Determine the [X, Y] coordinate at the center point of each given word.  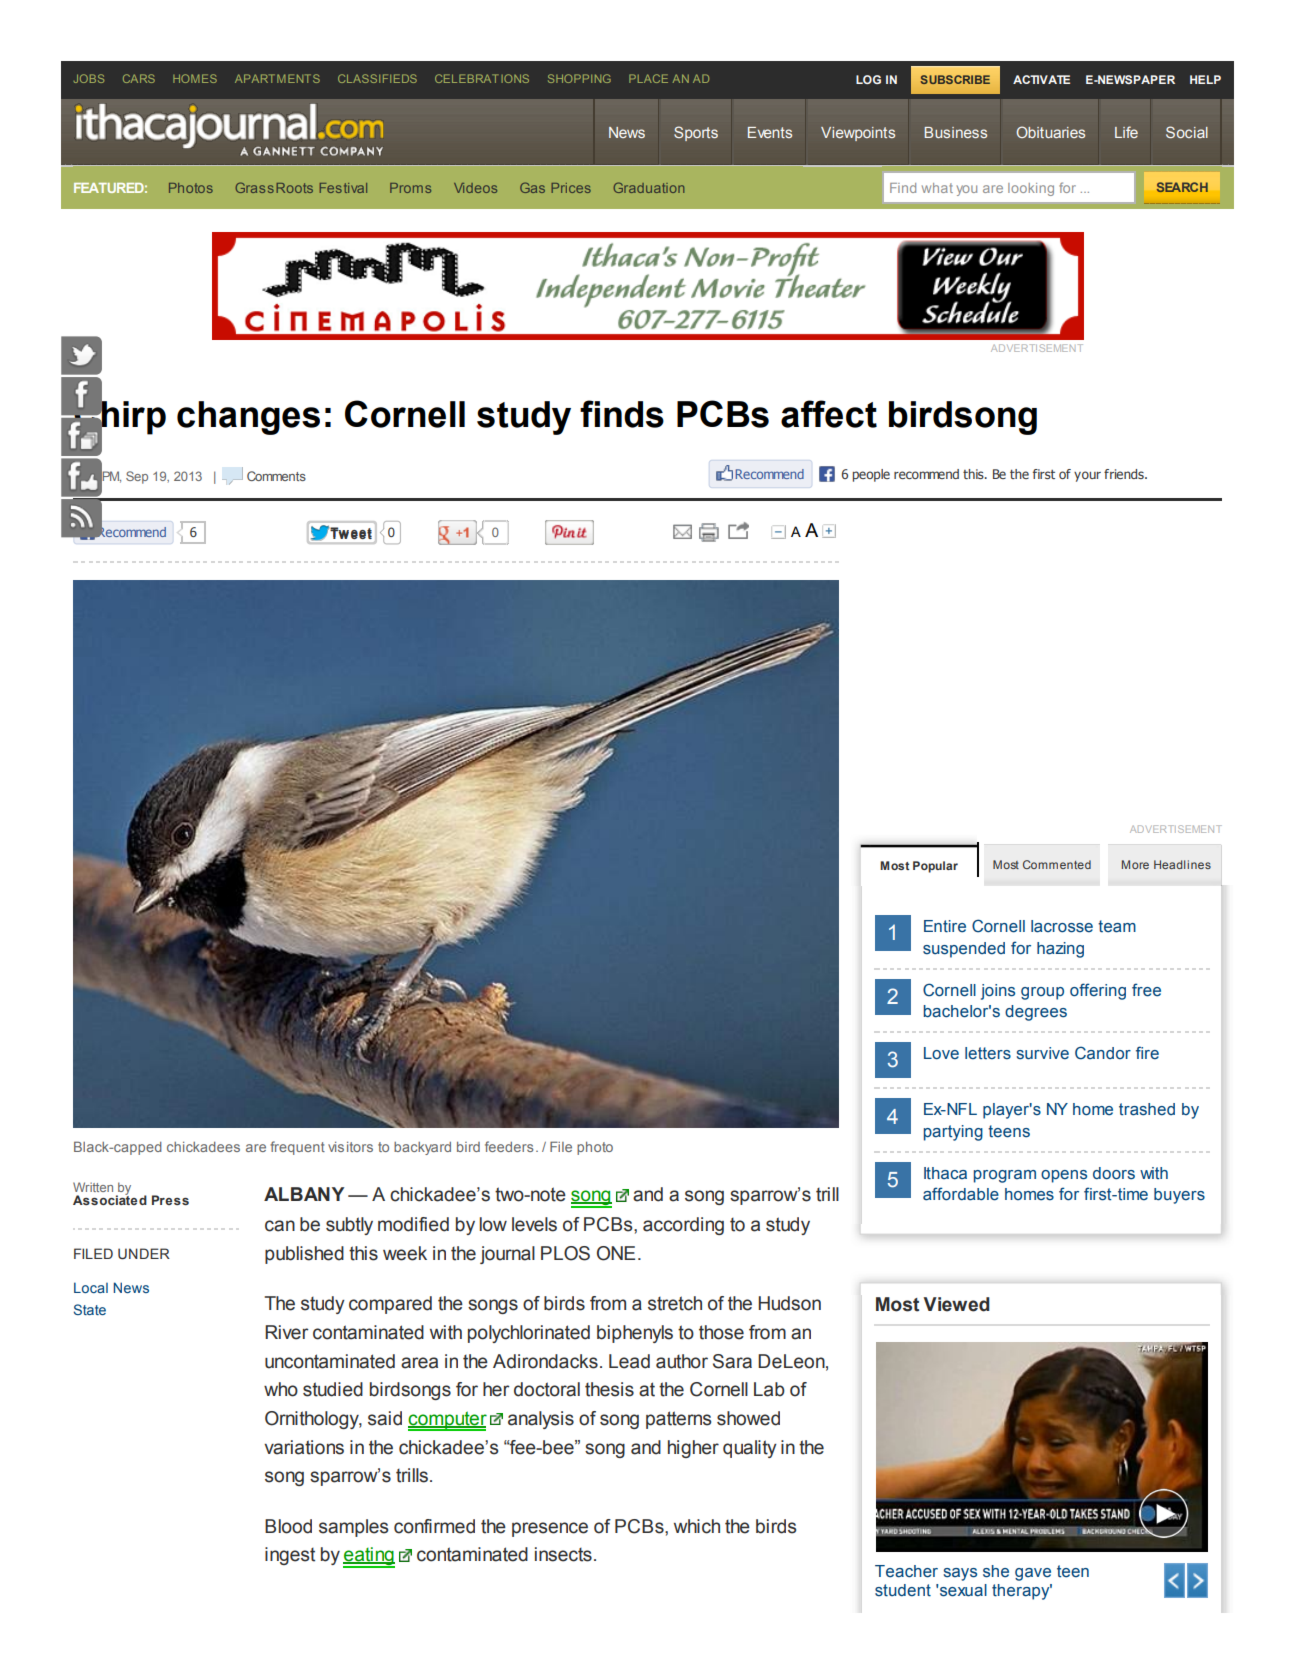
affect [829, 414]
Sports [696, 133]
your [1087, 476]
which [697, 1526]
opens [1064, 1176]
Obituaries [1050, 132]
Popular [935, 867]
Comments [276, 476]
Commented [1057, 864]
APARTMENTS [277, 78]
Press [170, 1200]
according [683, 1226]
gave [1033, 1574]
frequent [297, 1148]
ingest [290, 1556]
